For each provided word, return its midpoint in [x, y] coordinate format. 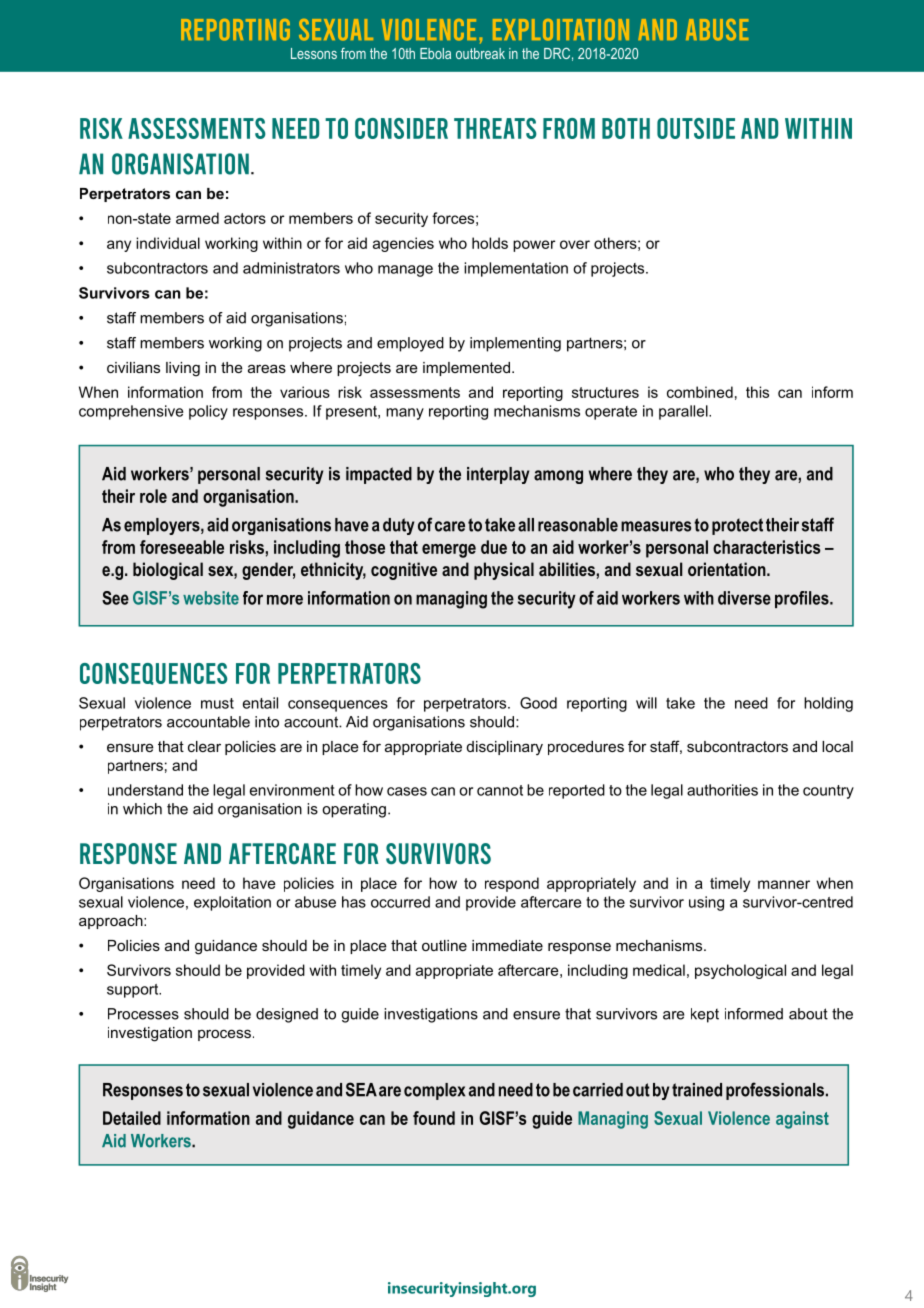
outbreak [480, 53]
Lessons [314, 53]
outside [696, 128]
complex [434, 1091]
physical [504, 571]
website [211, 598]
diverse [744, 598]
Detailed [132, 1118]
